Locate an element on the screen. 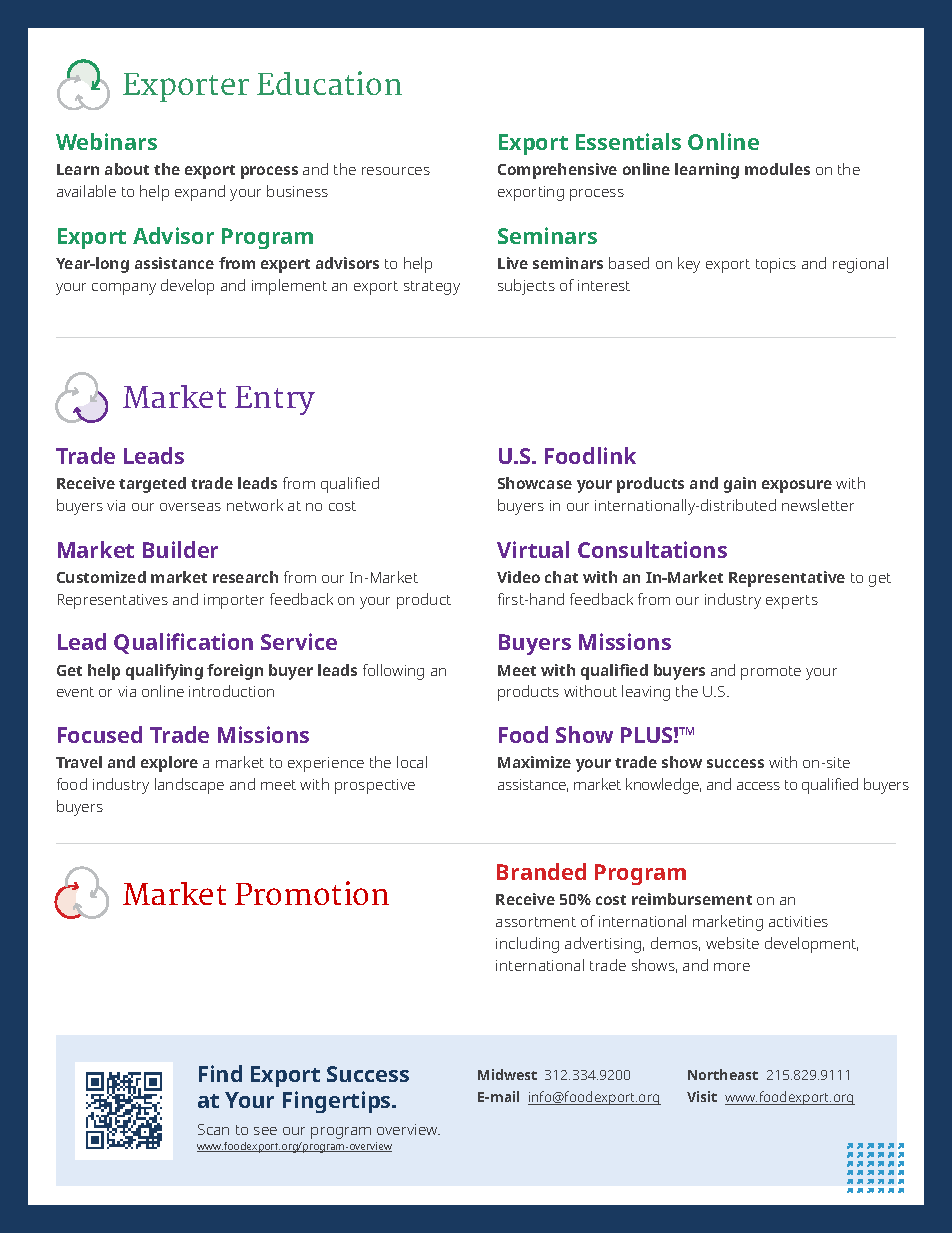 Image resolution: width=952 pixels, height=1233 pixels. Scan is located at coordinates (213, 1129).
